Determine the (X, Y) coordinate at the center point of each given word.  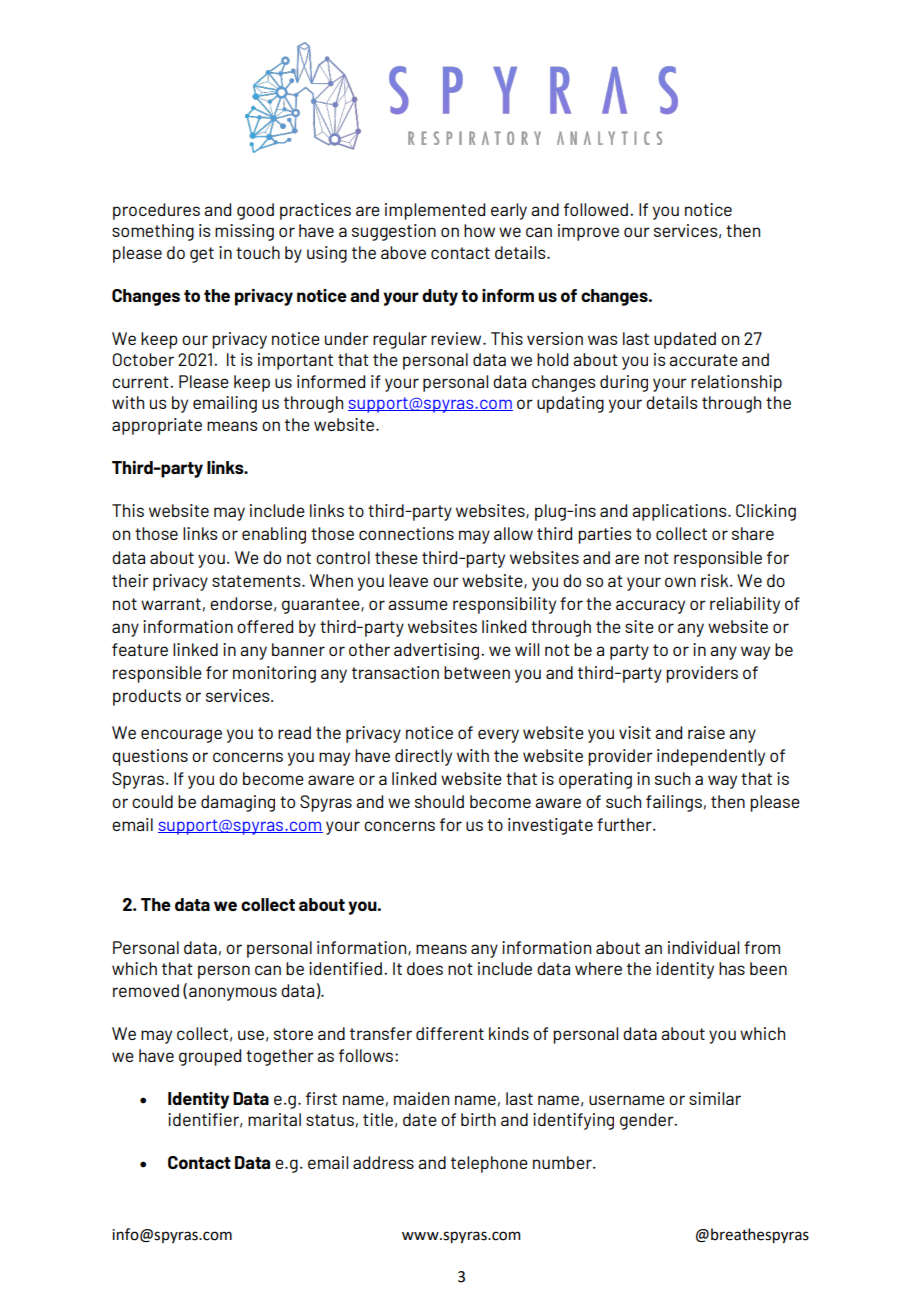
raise (706, 732)
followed (596, 209)
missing (244, 232)
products (147, 697)
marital (274, 1119)
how (479, 230)
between (477, 672)
